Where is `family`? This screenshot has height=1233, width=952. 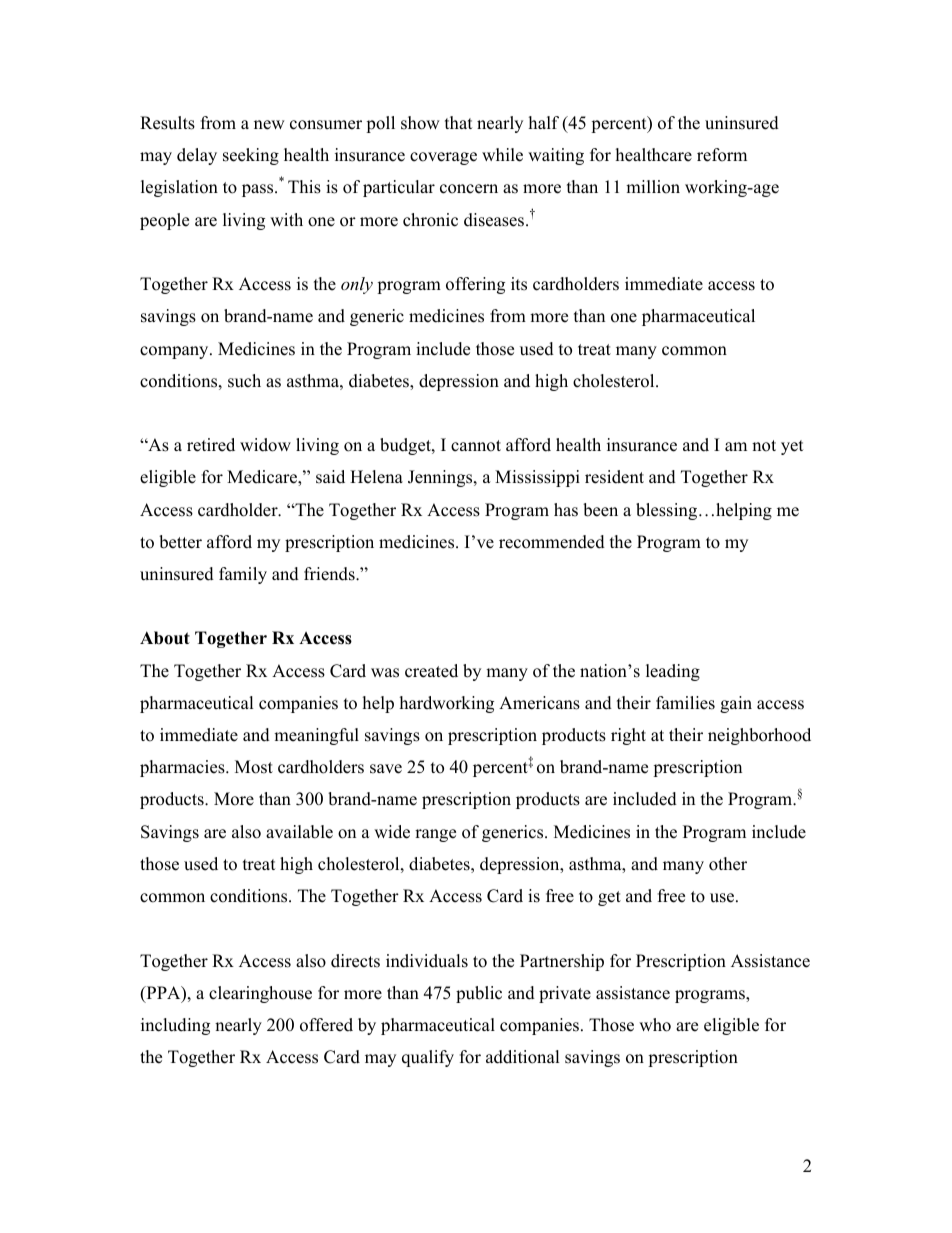 family is located at coordinates (243, 575).
